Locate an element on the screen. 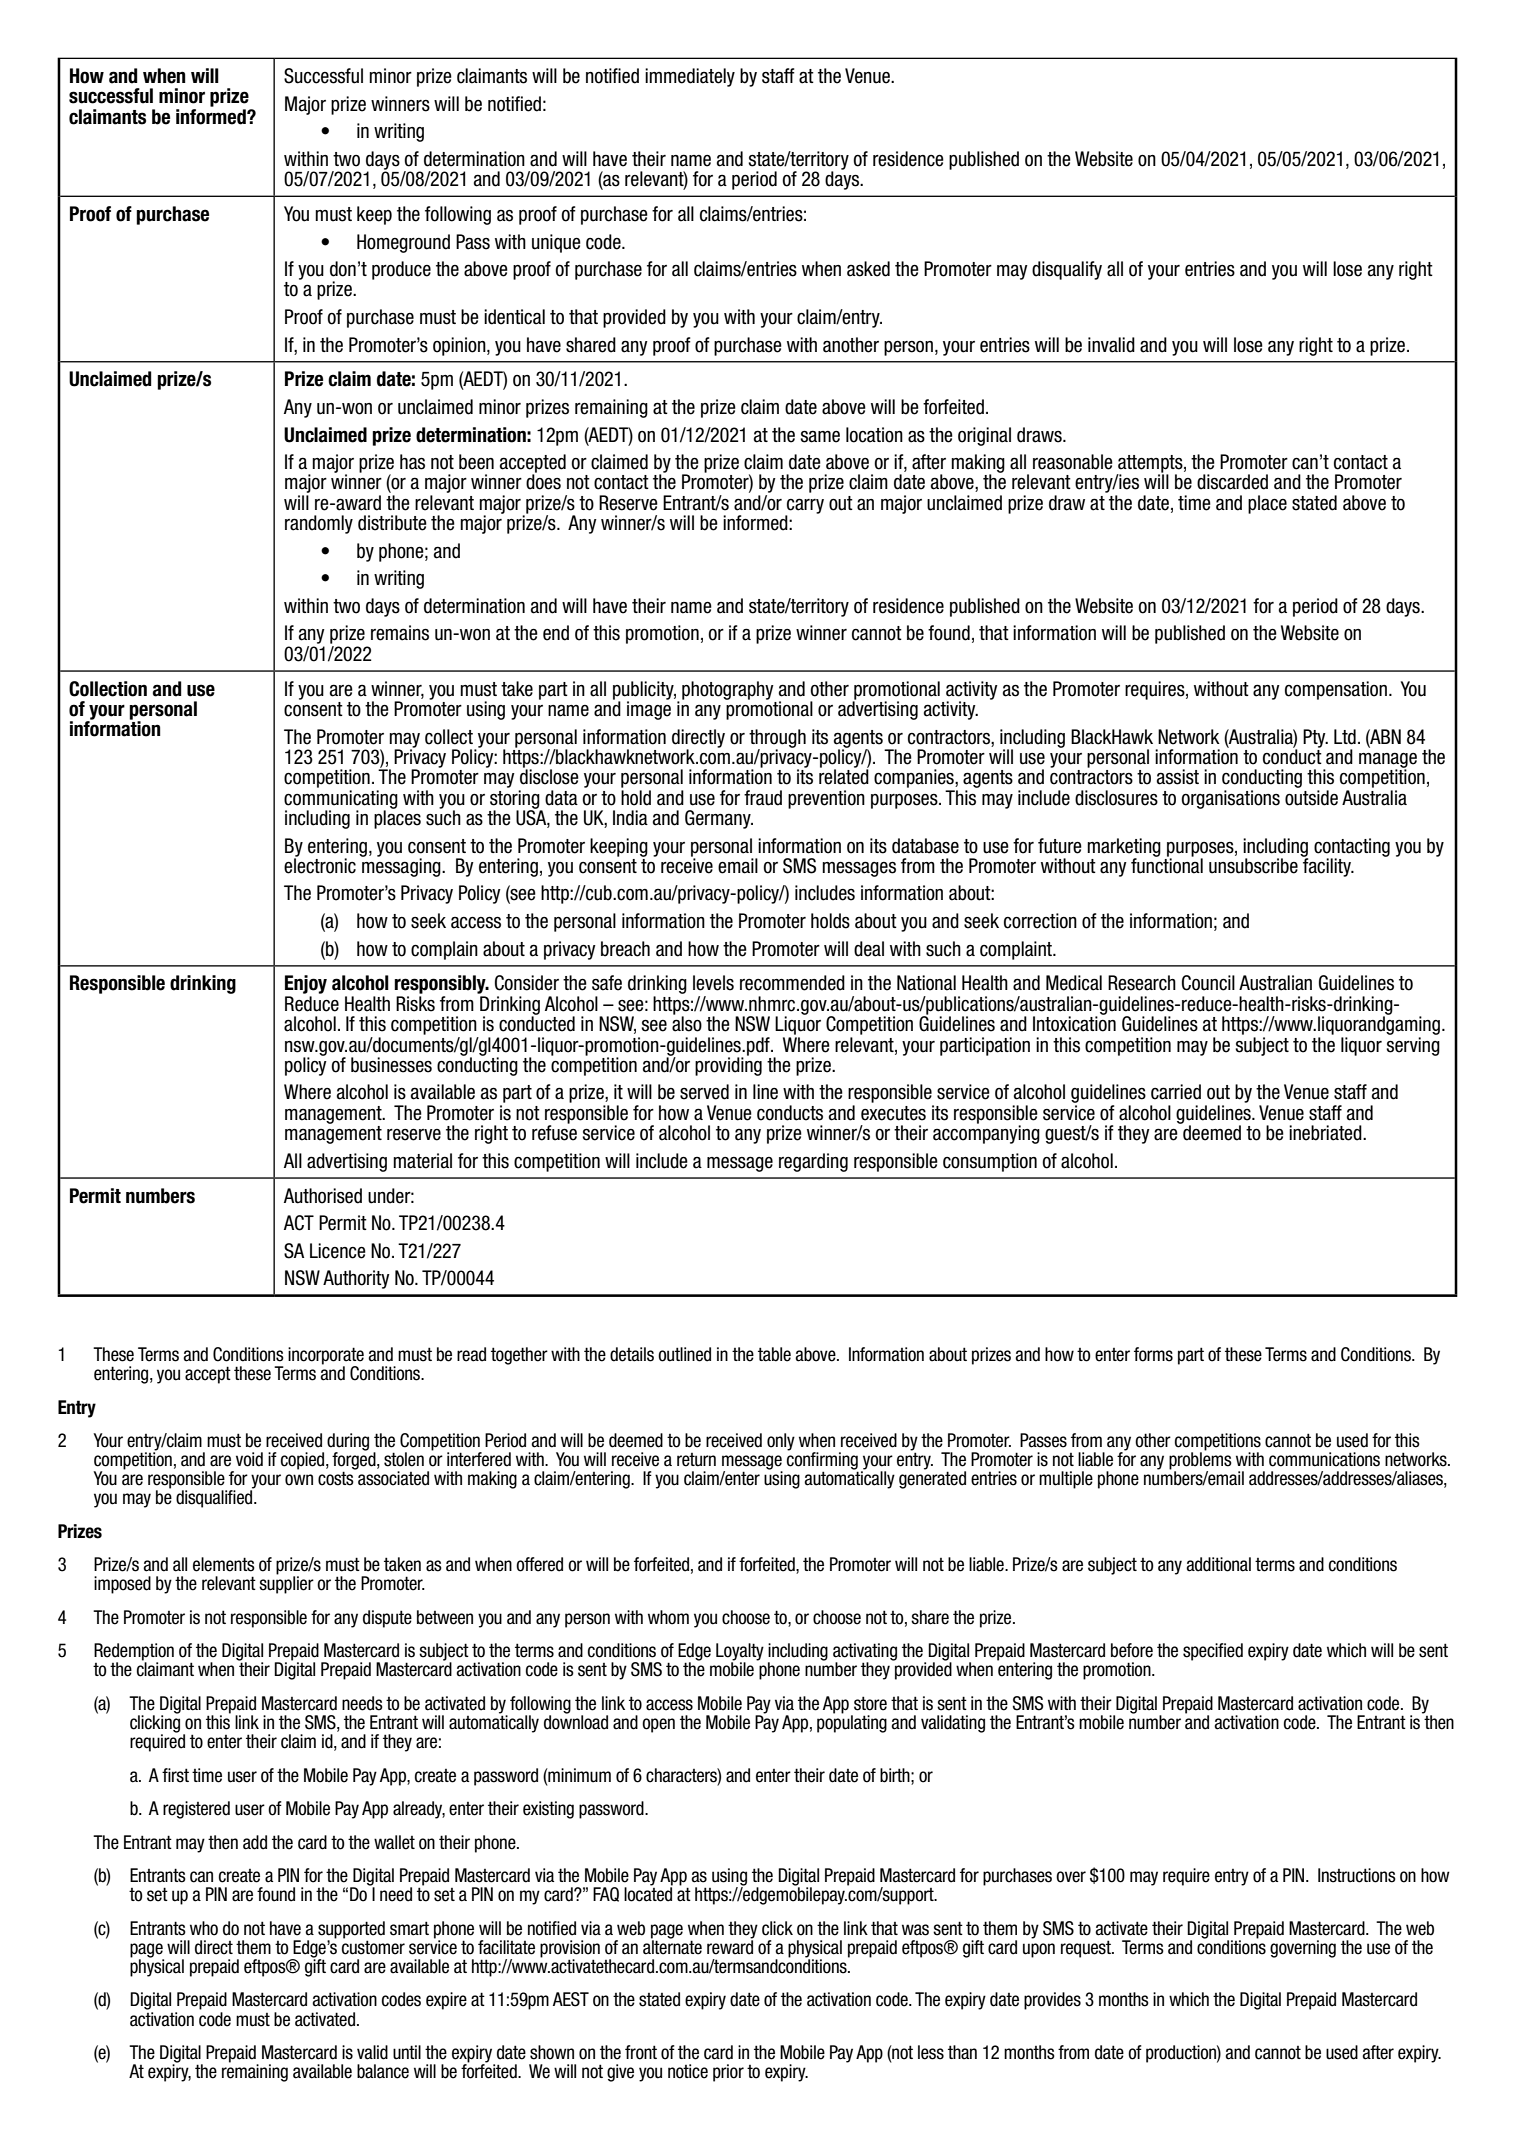 This screenshot has width=1515, height=2142. immediately is located at coordinates (690, 77).
